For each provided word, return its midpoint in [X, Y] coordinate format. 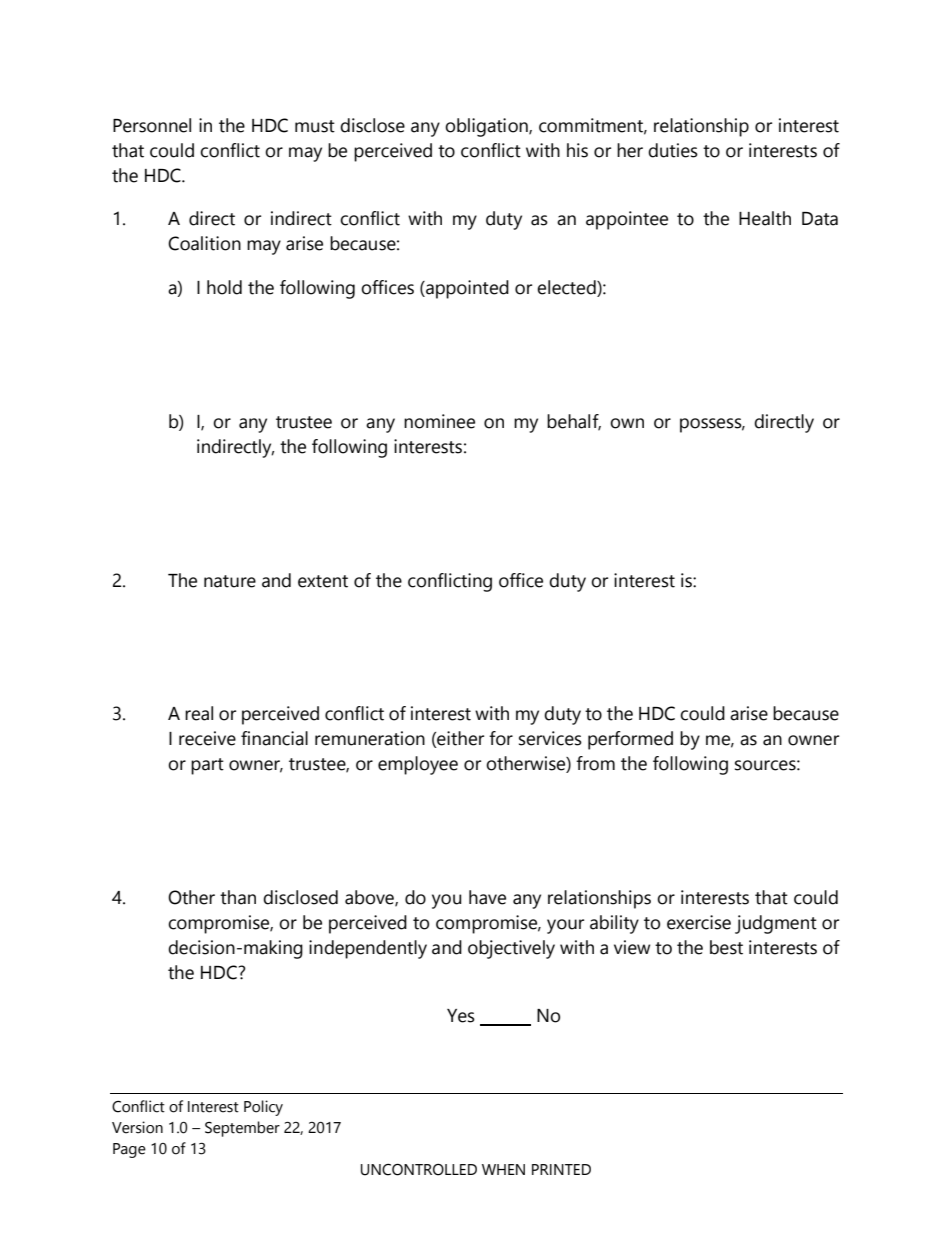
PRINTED [561, 1169]
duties [673, 150]
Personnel [152, 125]
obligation [487, 127]
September [242, 1129]
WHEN [503, 1169]
